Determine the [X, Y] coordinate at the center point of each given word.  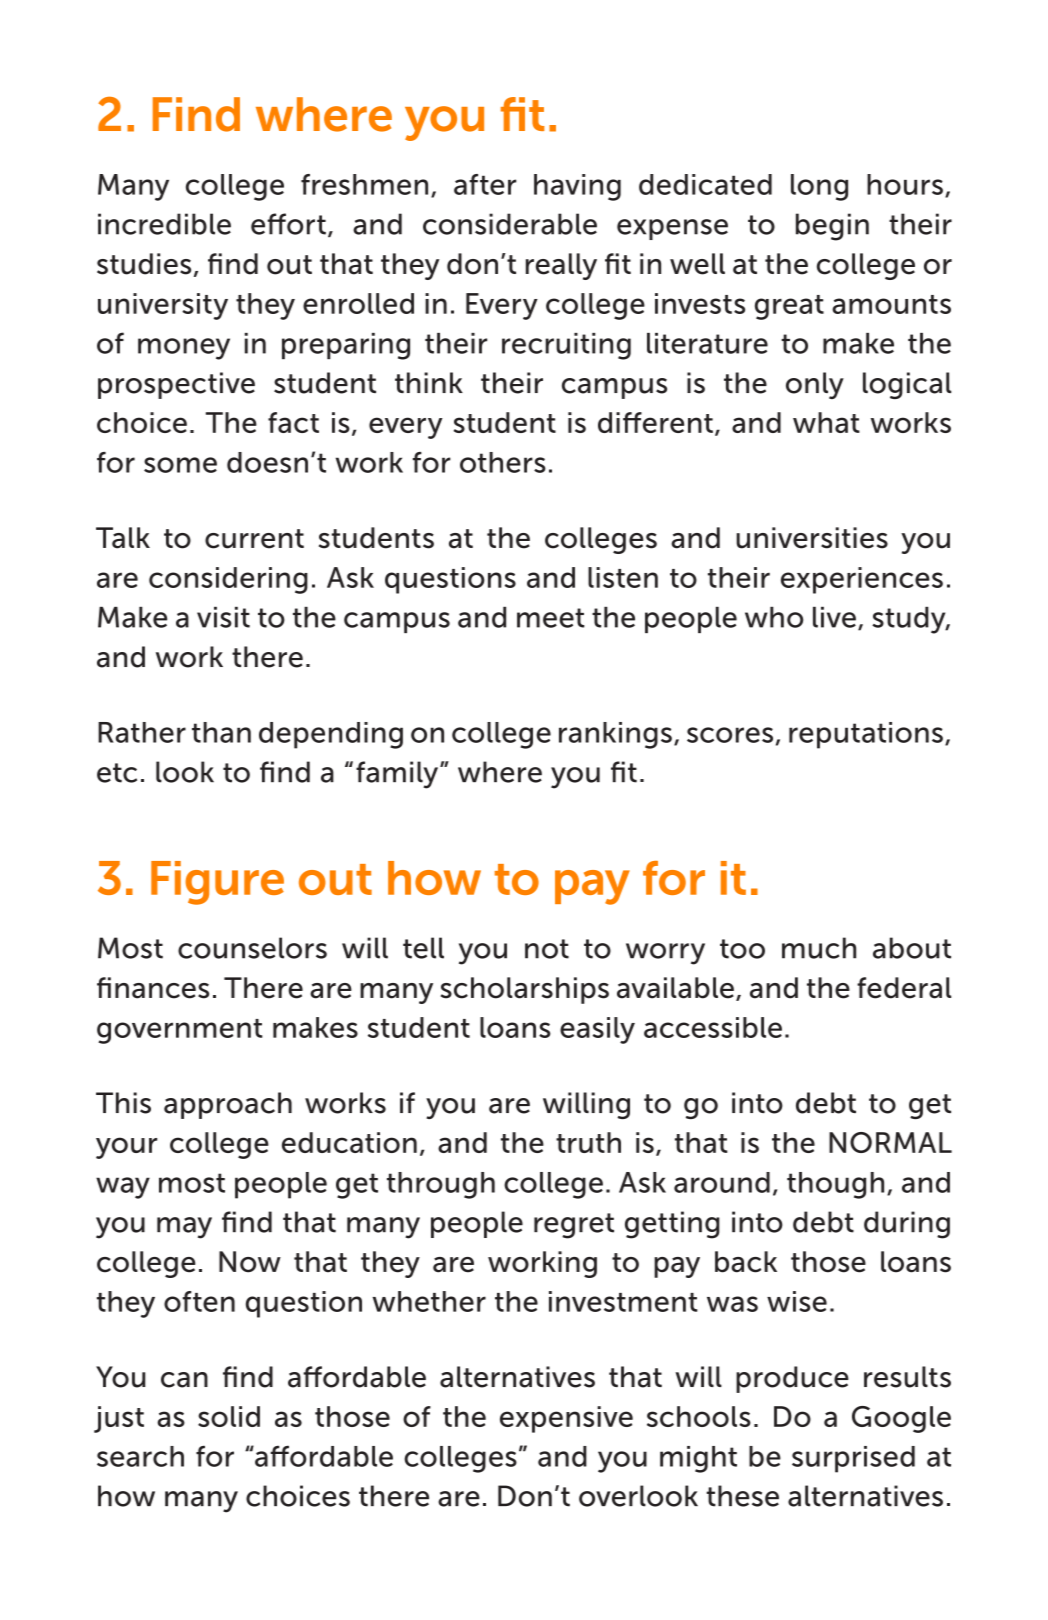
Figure [217, 883]
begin [832, 227]
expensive [566, 1419]
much [819, 948]
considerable [510, 224]
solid [229, 1416]
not [547, 949]
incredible [164, 224]
